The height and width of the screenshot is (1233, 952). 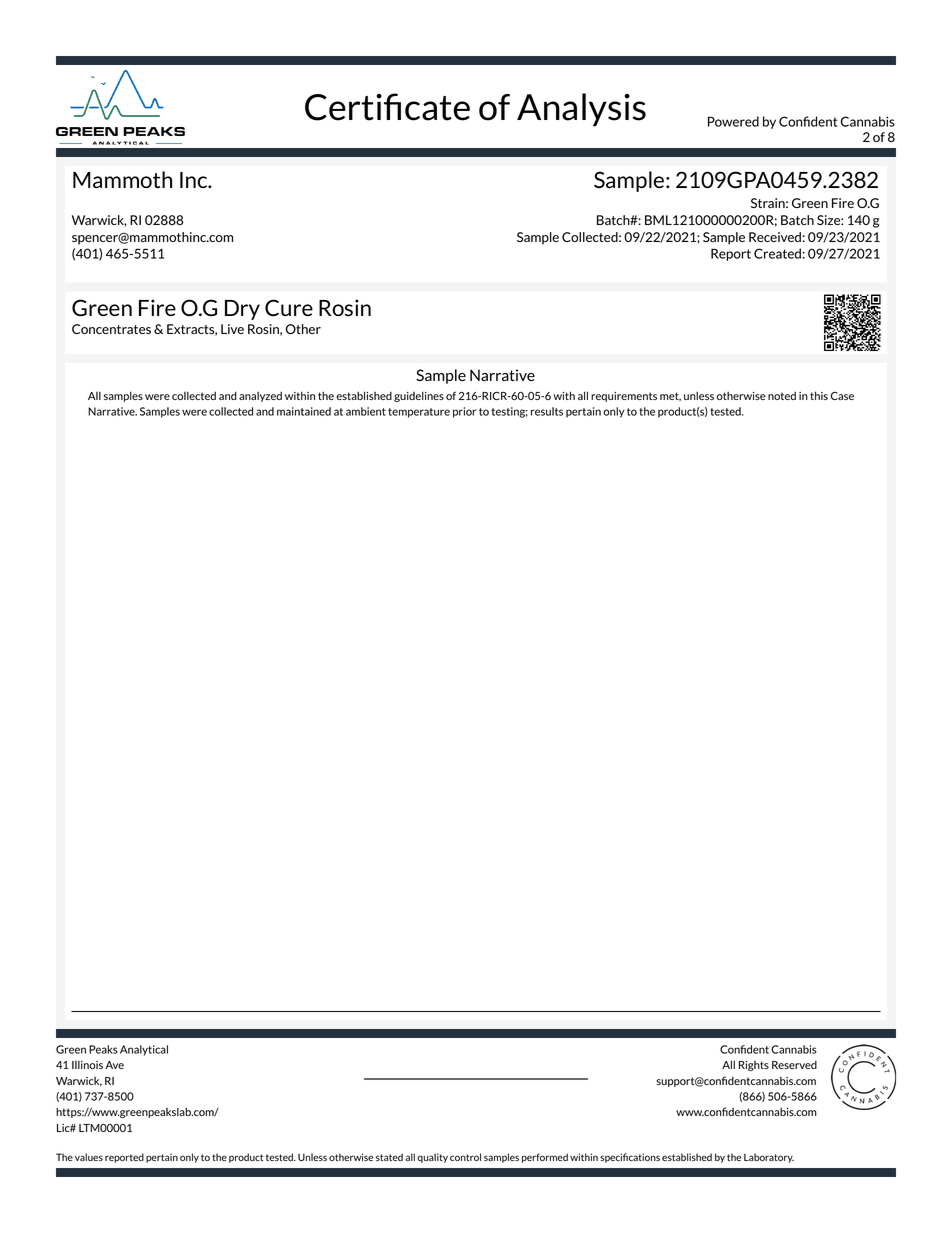 I want to click on Analytical, so click(x=144, y=1050).
